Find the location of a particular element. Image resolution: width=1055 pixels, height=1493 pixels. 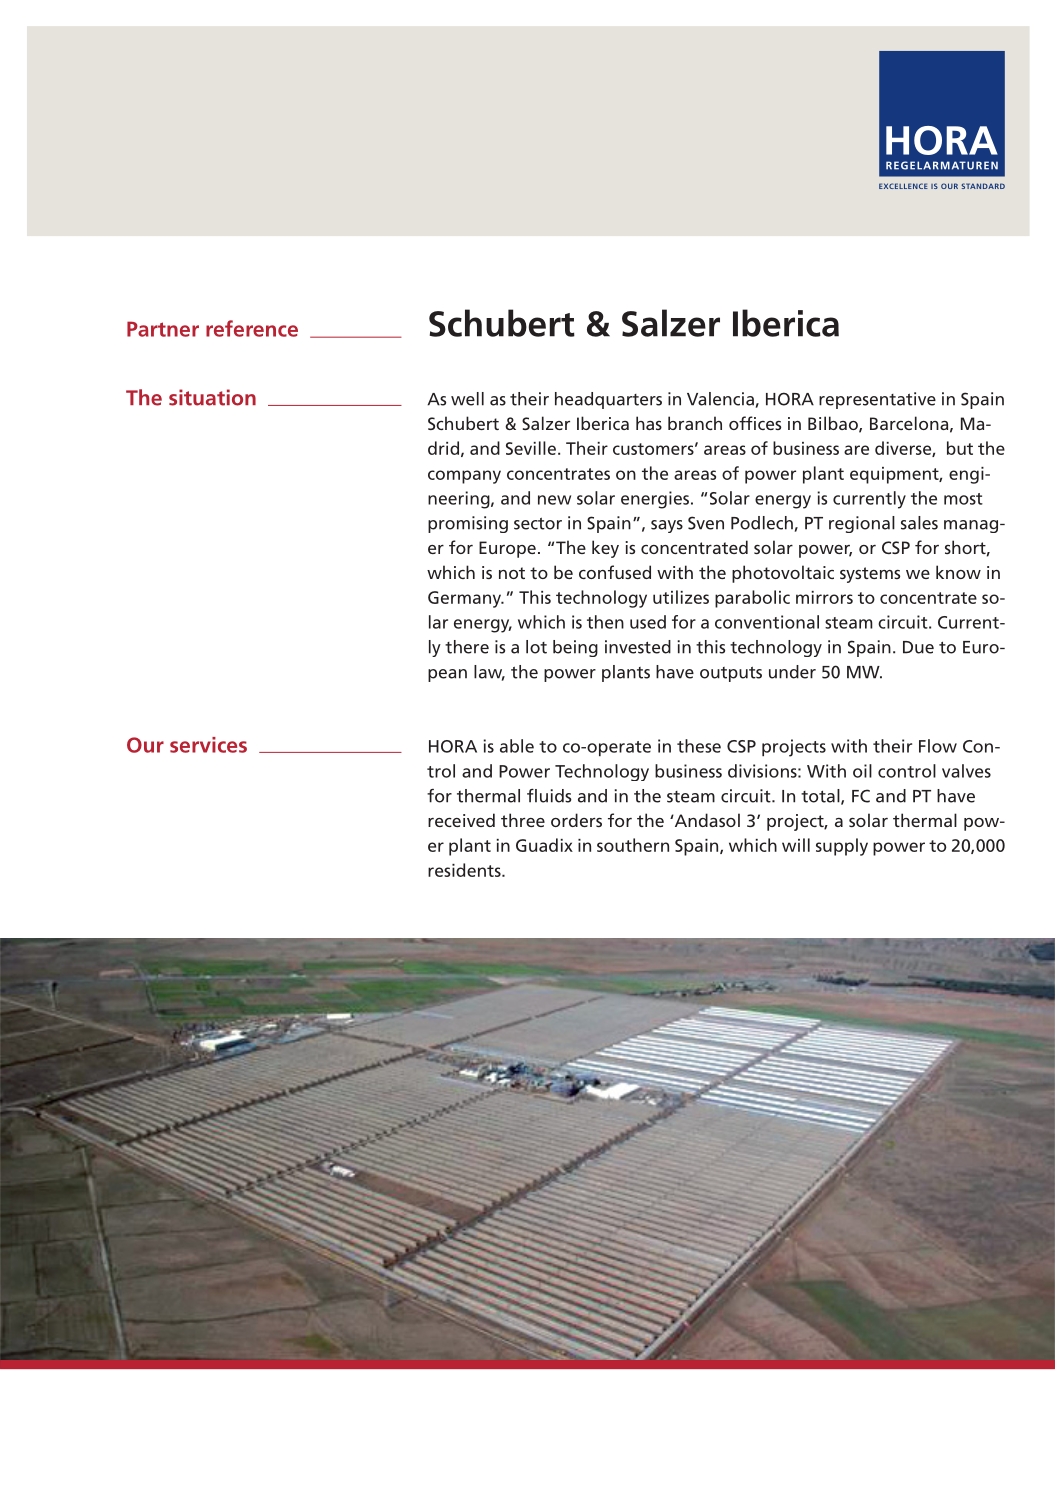

representative is located at coordinates (877, 400).
